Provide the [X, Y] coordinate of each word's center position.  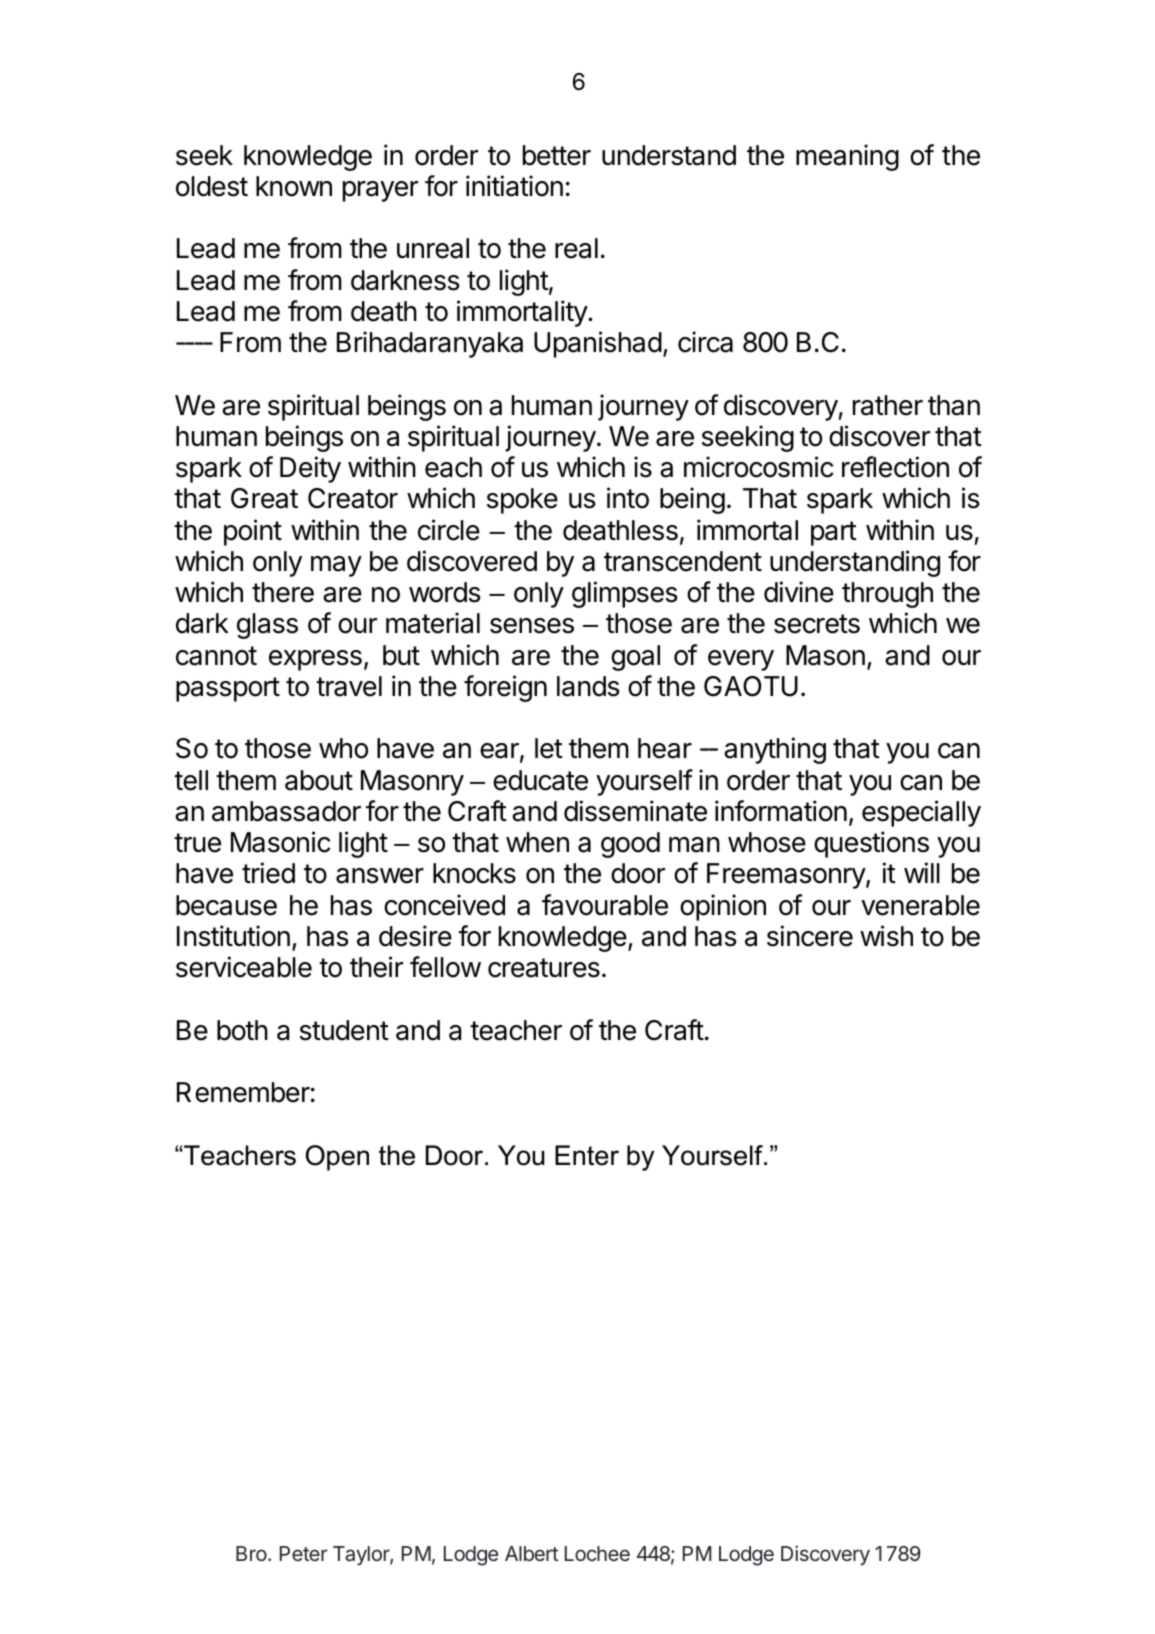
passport [228, 689]
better [557, 155]
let [549, 748]
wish [886, 936]
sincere [810, 936]
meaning [847, 157]
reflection [895, 467]
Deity [310, 469]
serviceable [244, 967]
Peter [304, 1553]
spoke [522, 501]
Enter [587, 1155]
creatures [544, 968]
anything [775, 750]
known [294, 186]
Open [337, 1158]
